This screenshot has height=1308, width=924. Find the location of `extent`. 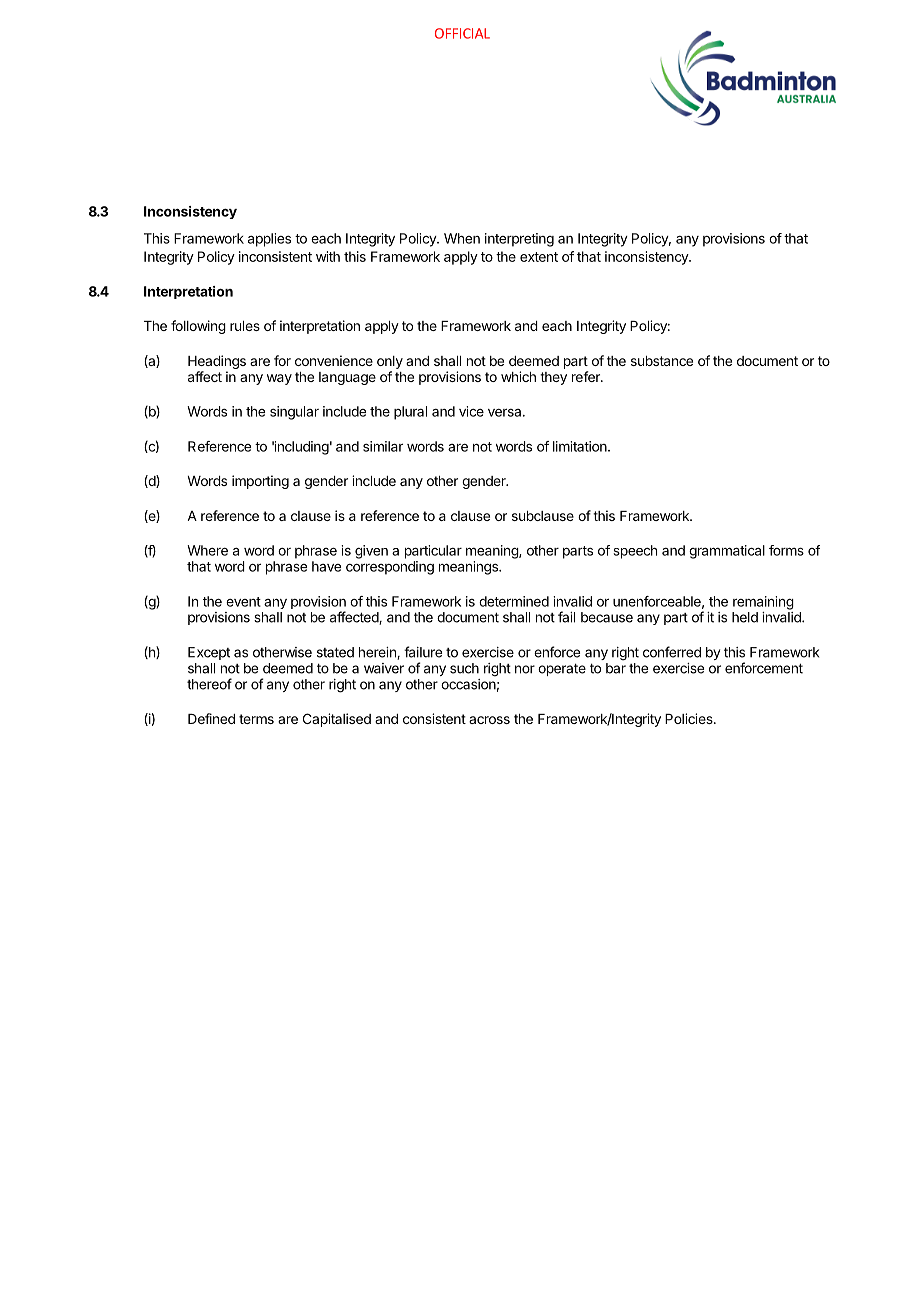

extent is located at coordinates (539, 257).
